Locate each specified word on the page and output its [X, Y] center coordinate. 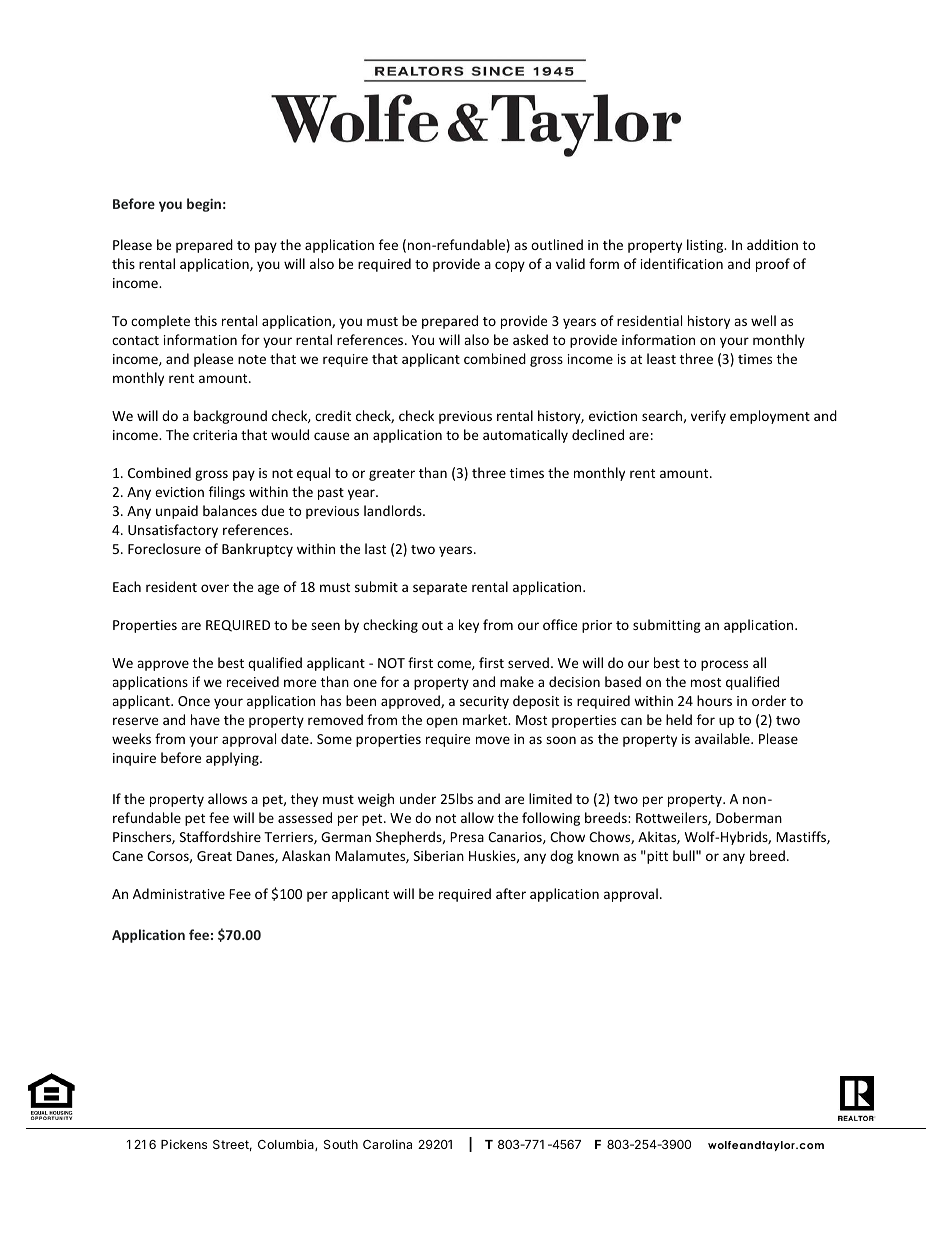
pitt [656, 857]
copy [510, 266]
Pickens [184, 1144]
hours [714, 700]
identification [682, 263]
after [511, 893]
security [484, 702]
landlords [394, 510]
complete [160, 322]
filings [227, 493]
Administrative [179, 893]
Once [194, 701]
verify [708, 417]
